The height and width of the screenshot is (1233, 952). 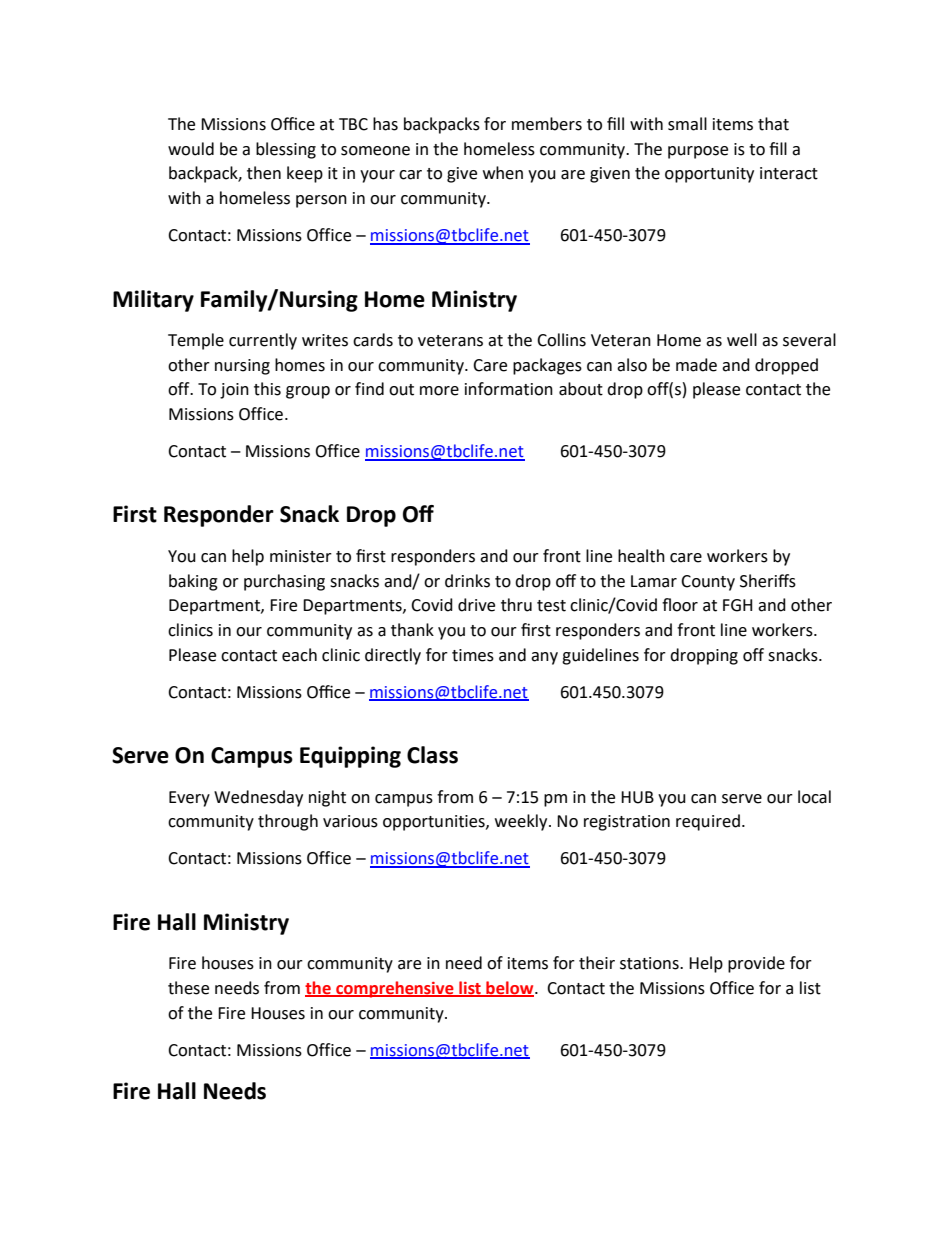 What do you see at coordinates (503, 173) in the screenshot?
I see `when` at bounding box center [503, 173].
